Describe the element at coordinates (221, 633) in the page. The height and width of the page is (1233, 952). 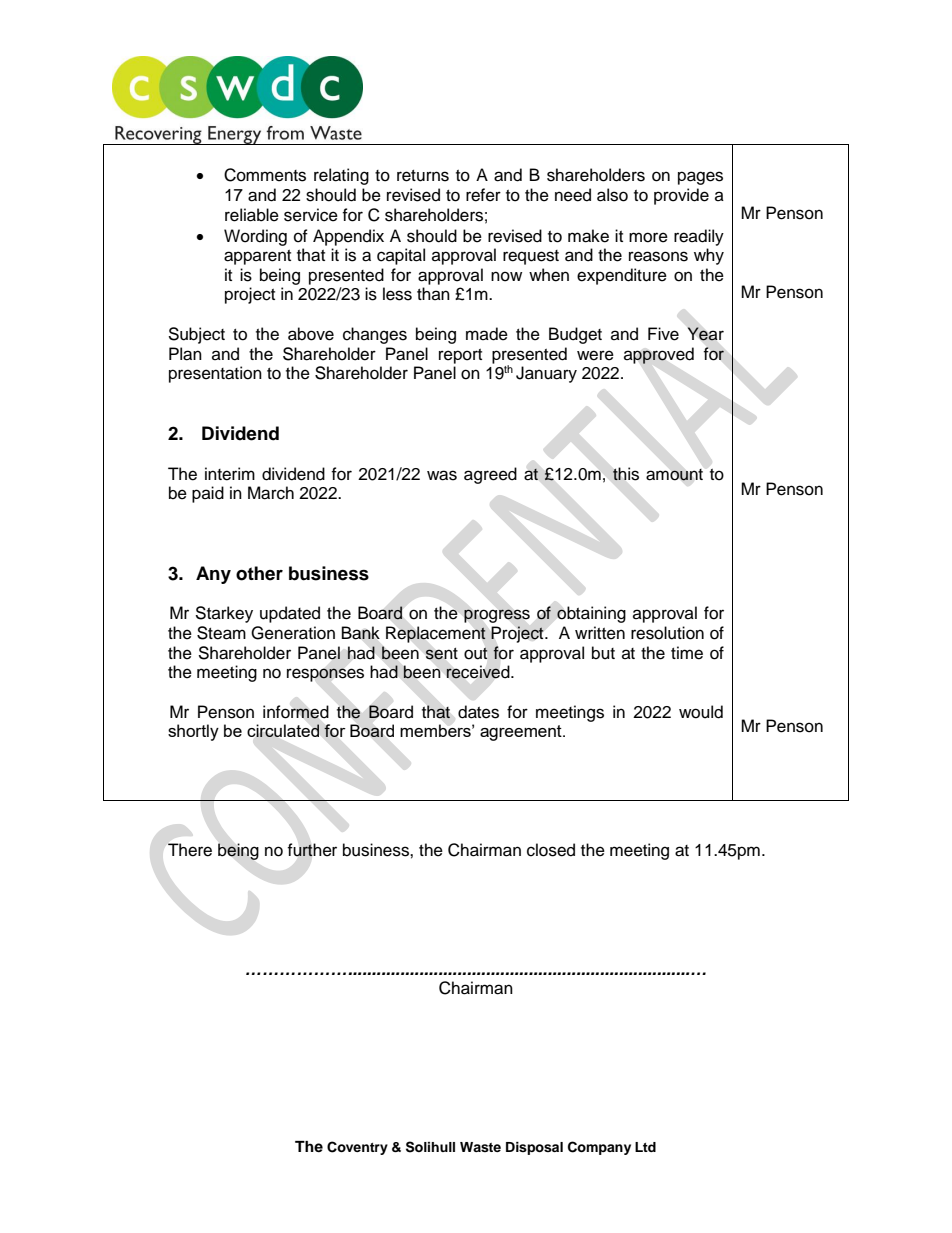
I see `Steam` at that location.
